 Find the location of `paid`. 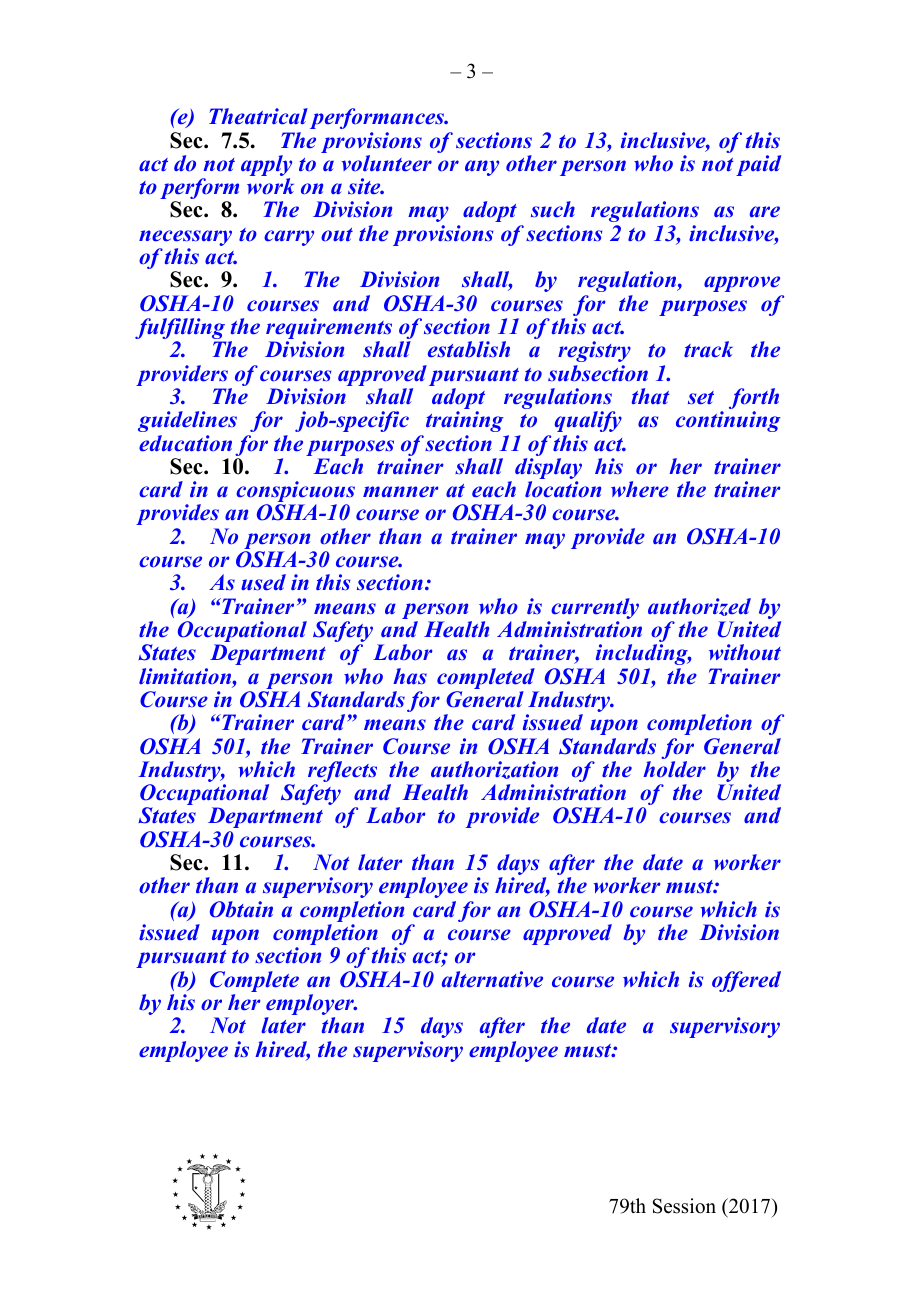

paid is located at coordinates (758, 165).
